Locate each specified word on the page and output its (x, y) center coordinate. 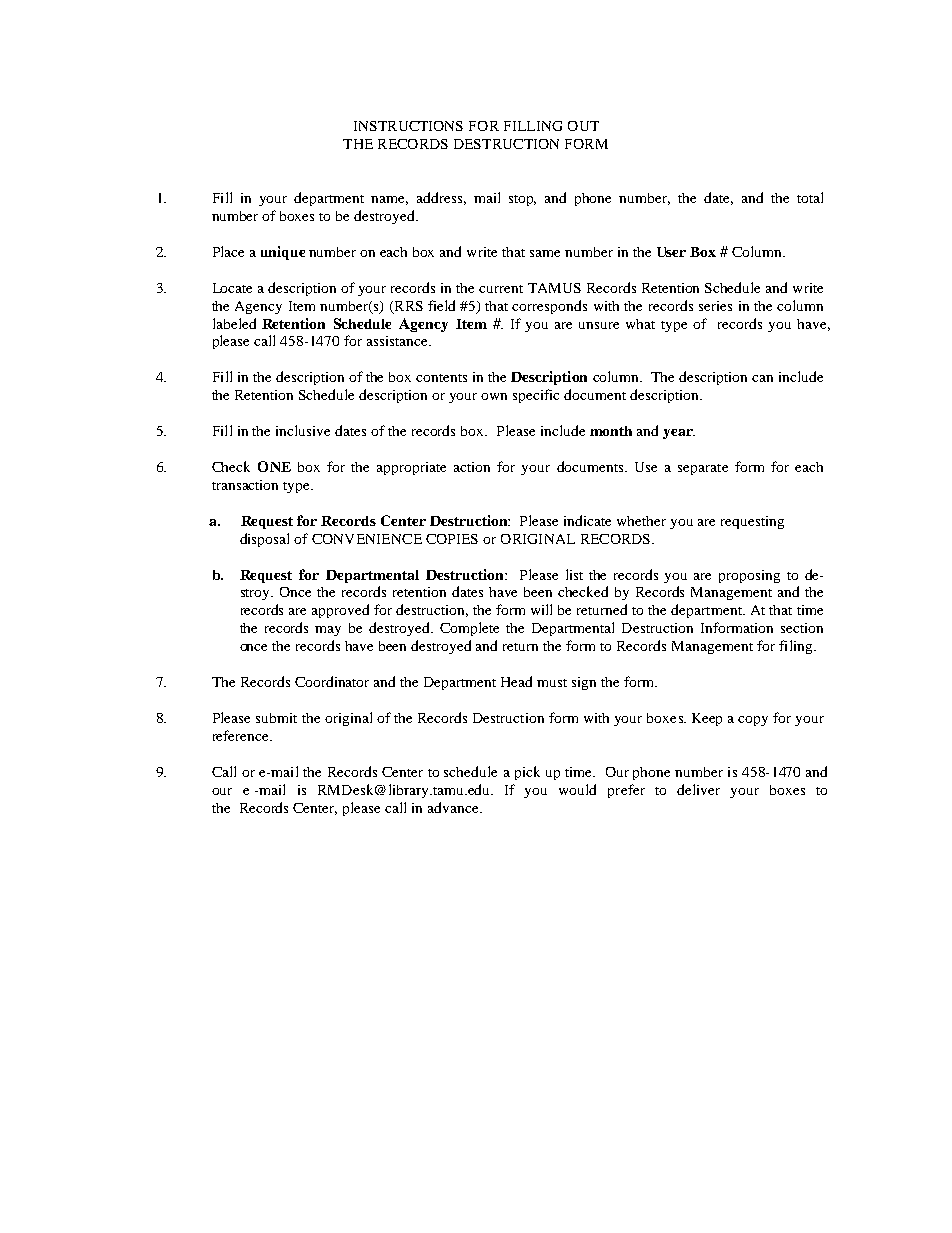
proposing (749, 576)
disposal (264, 540)
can (762, 378)
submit (276, 718)
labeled (234, 323)
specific (536, 396)
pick (527, 773)
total (810, 197)
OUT (583, 126)
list (574, 574)
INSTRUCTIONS (408, 126)
